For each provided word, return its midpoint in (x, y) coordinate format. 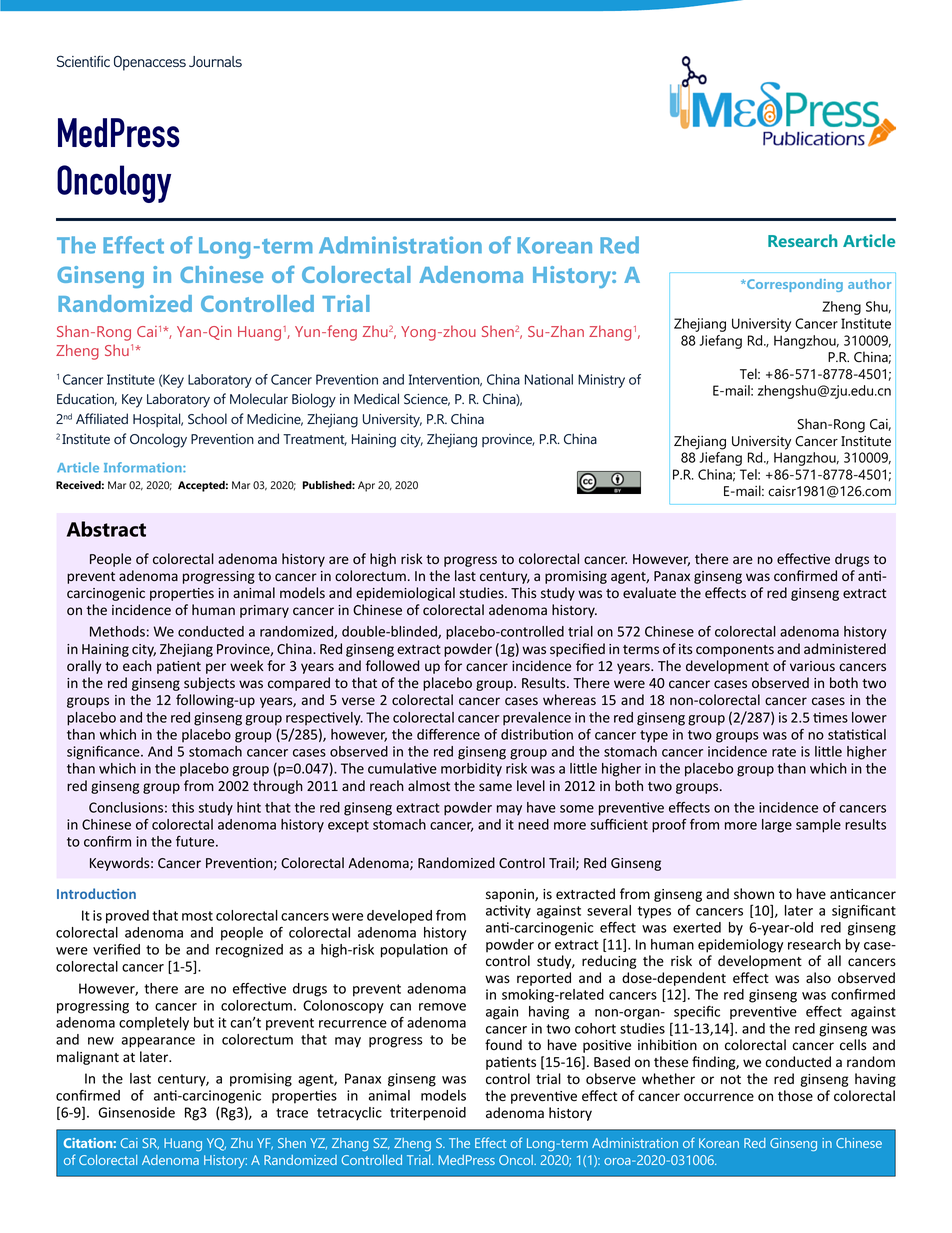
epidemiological (405, 594)
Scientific (83, 61)
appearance (158, 1042)
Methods (117, 631)
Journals (215, 61)
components (735, 651)
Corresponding (794, 285)
